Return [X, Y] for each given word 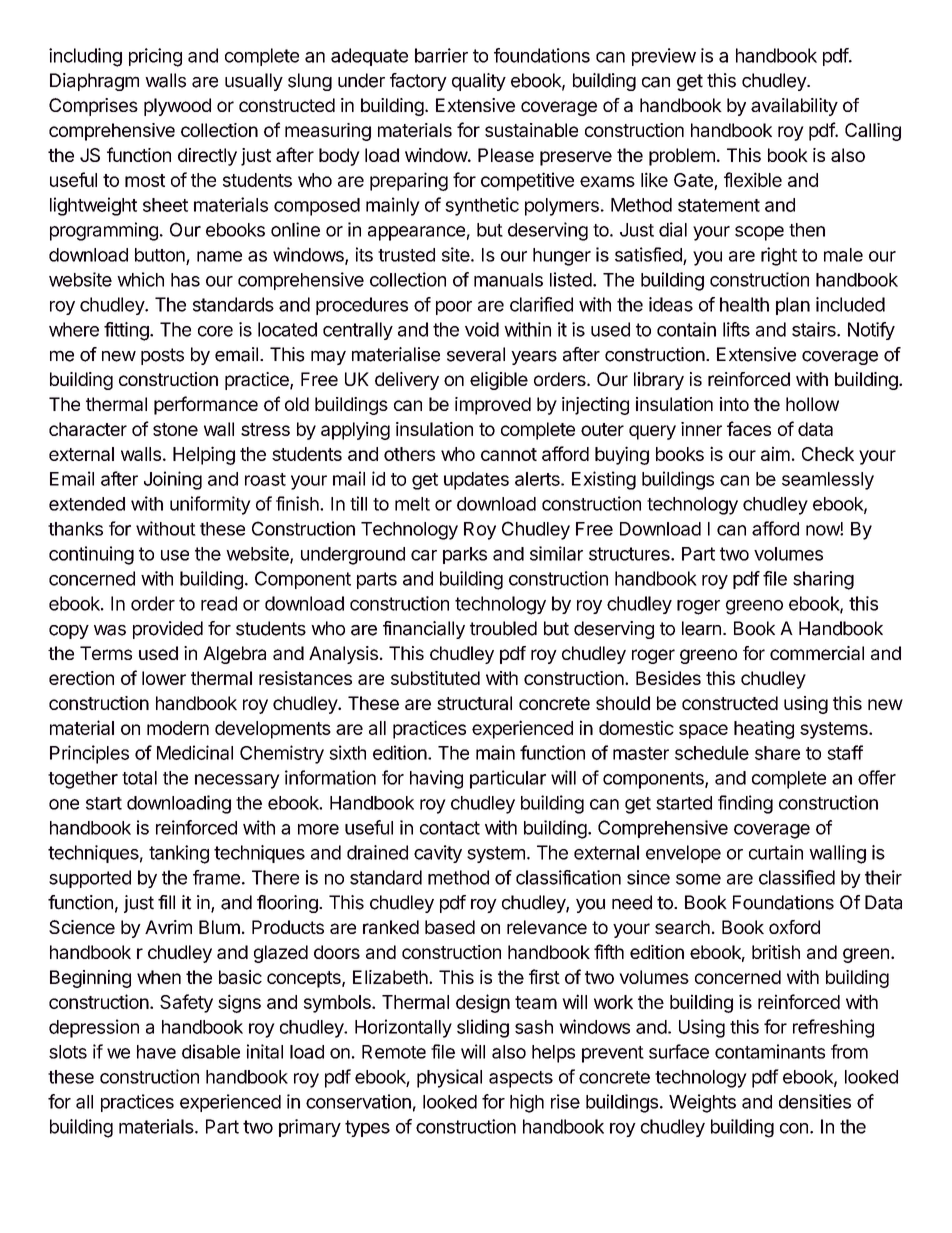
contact [450, 828]
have [156, 1052]
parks [465, 555]
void [482, 329]
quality [479, 82]
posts [162, 356]
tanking [179, 854]
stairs [815, 329]
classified [797, 877]
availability [794, 107]
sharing [823, 580]
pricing [155, 57]
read [219, 603]
